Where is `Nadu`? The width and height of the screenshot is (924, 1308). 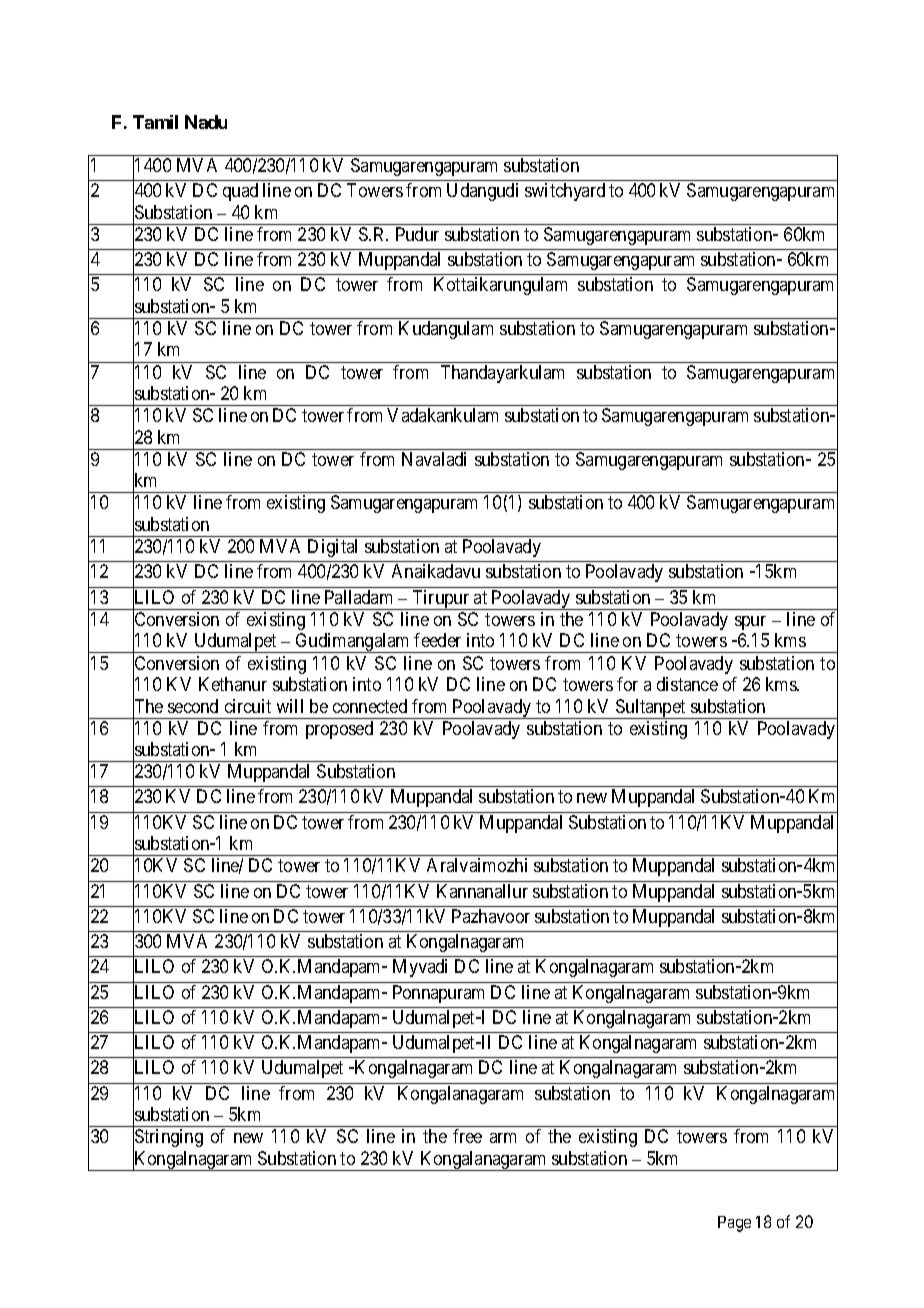
Nadu is located at coordinates (206, 122).
